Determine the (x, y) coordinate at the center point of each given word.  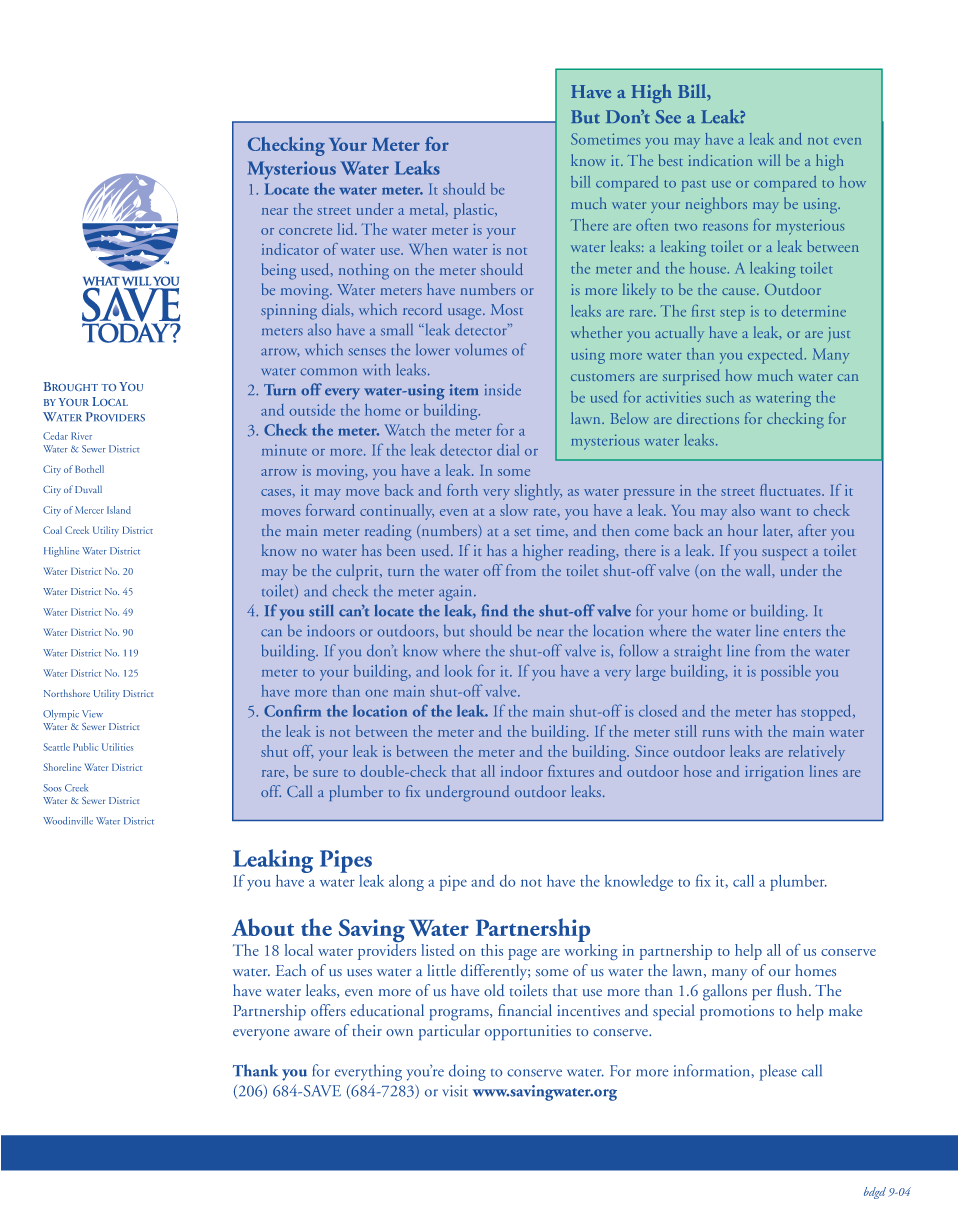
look (458, 671)
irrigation (774, 773)
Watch (405, 430)
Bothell (89, 469)
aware (312, 1032)
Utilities (117, 747)
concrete (305, 231)
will (769, 160)
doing (467, 1072)
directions (708, 418)
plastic (475, 211)
